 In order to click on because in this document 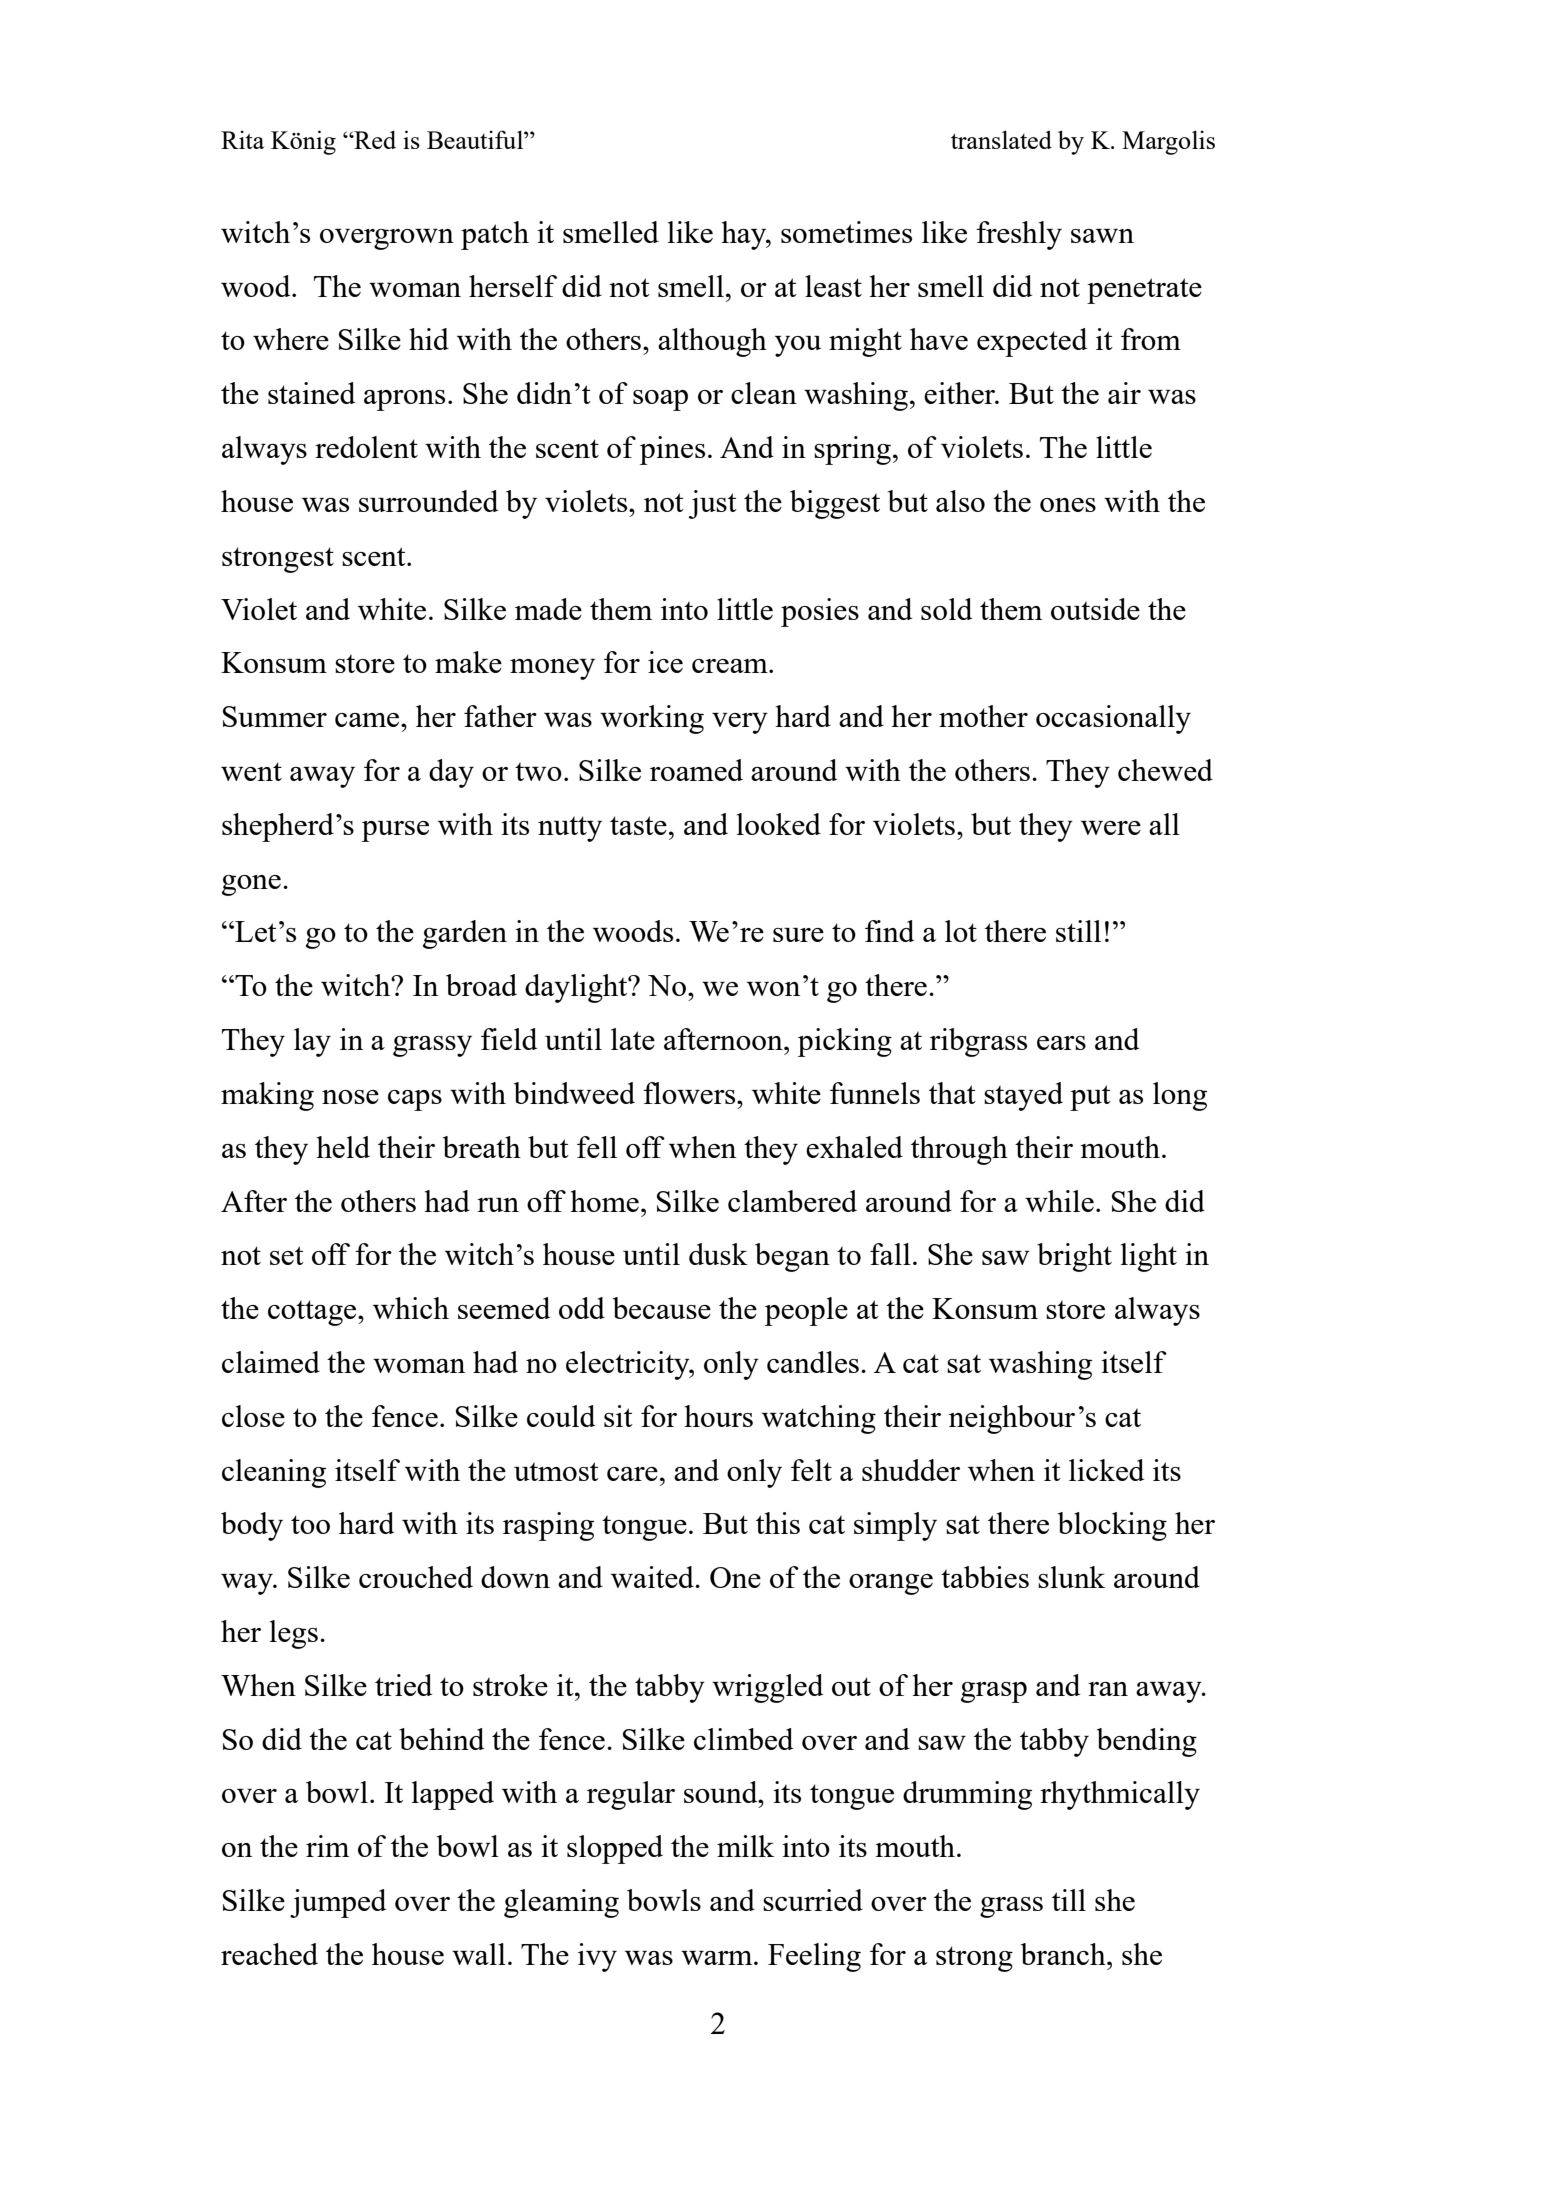, I will do `click(662, 1308)`.
